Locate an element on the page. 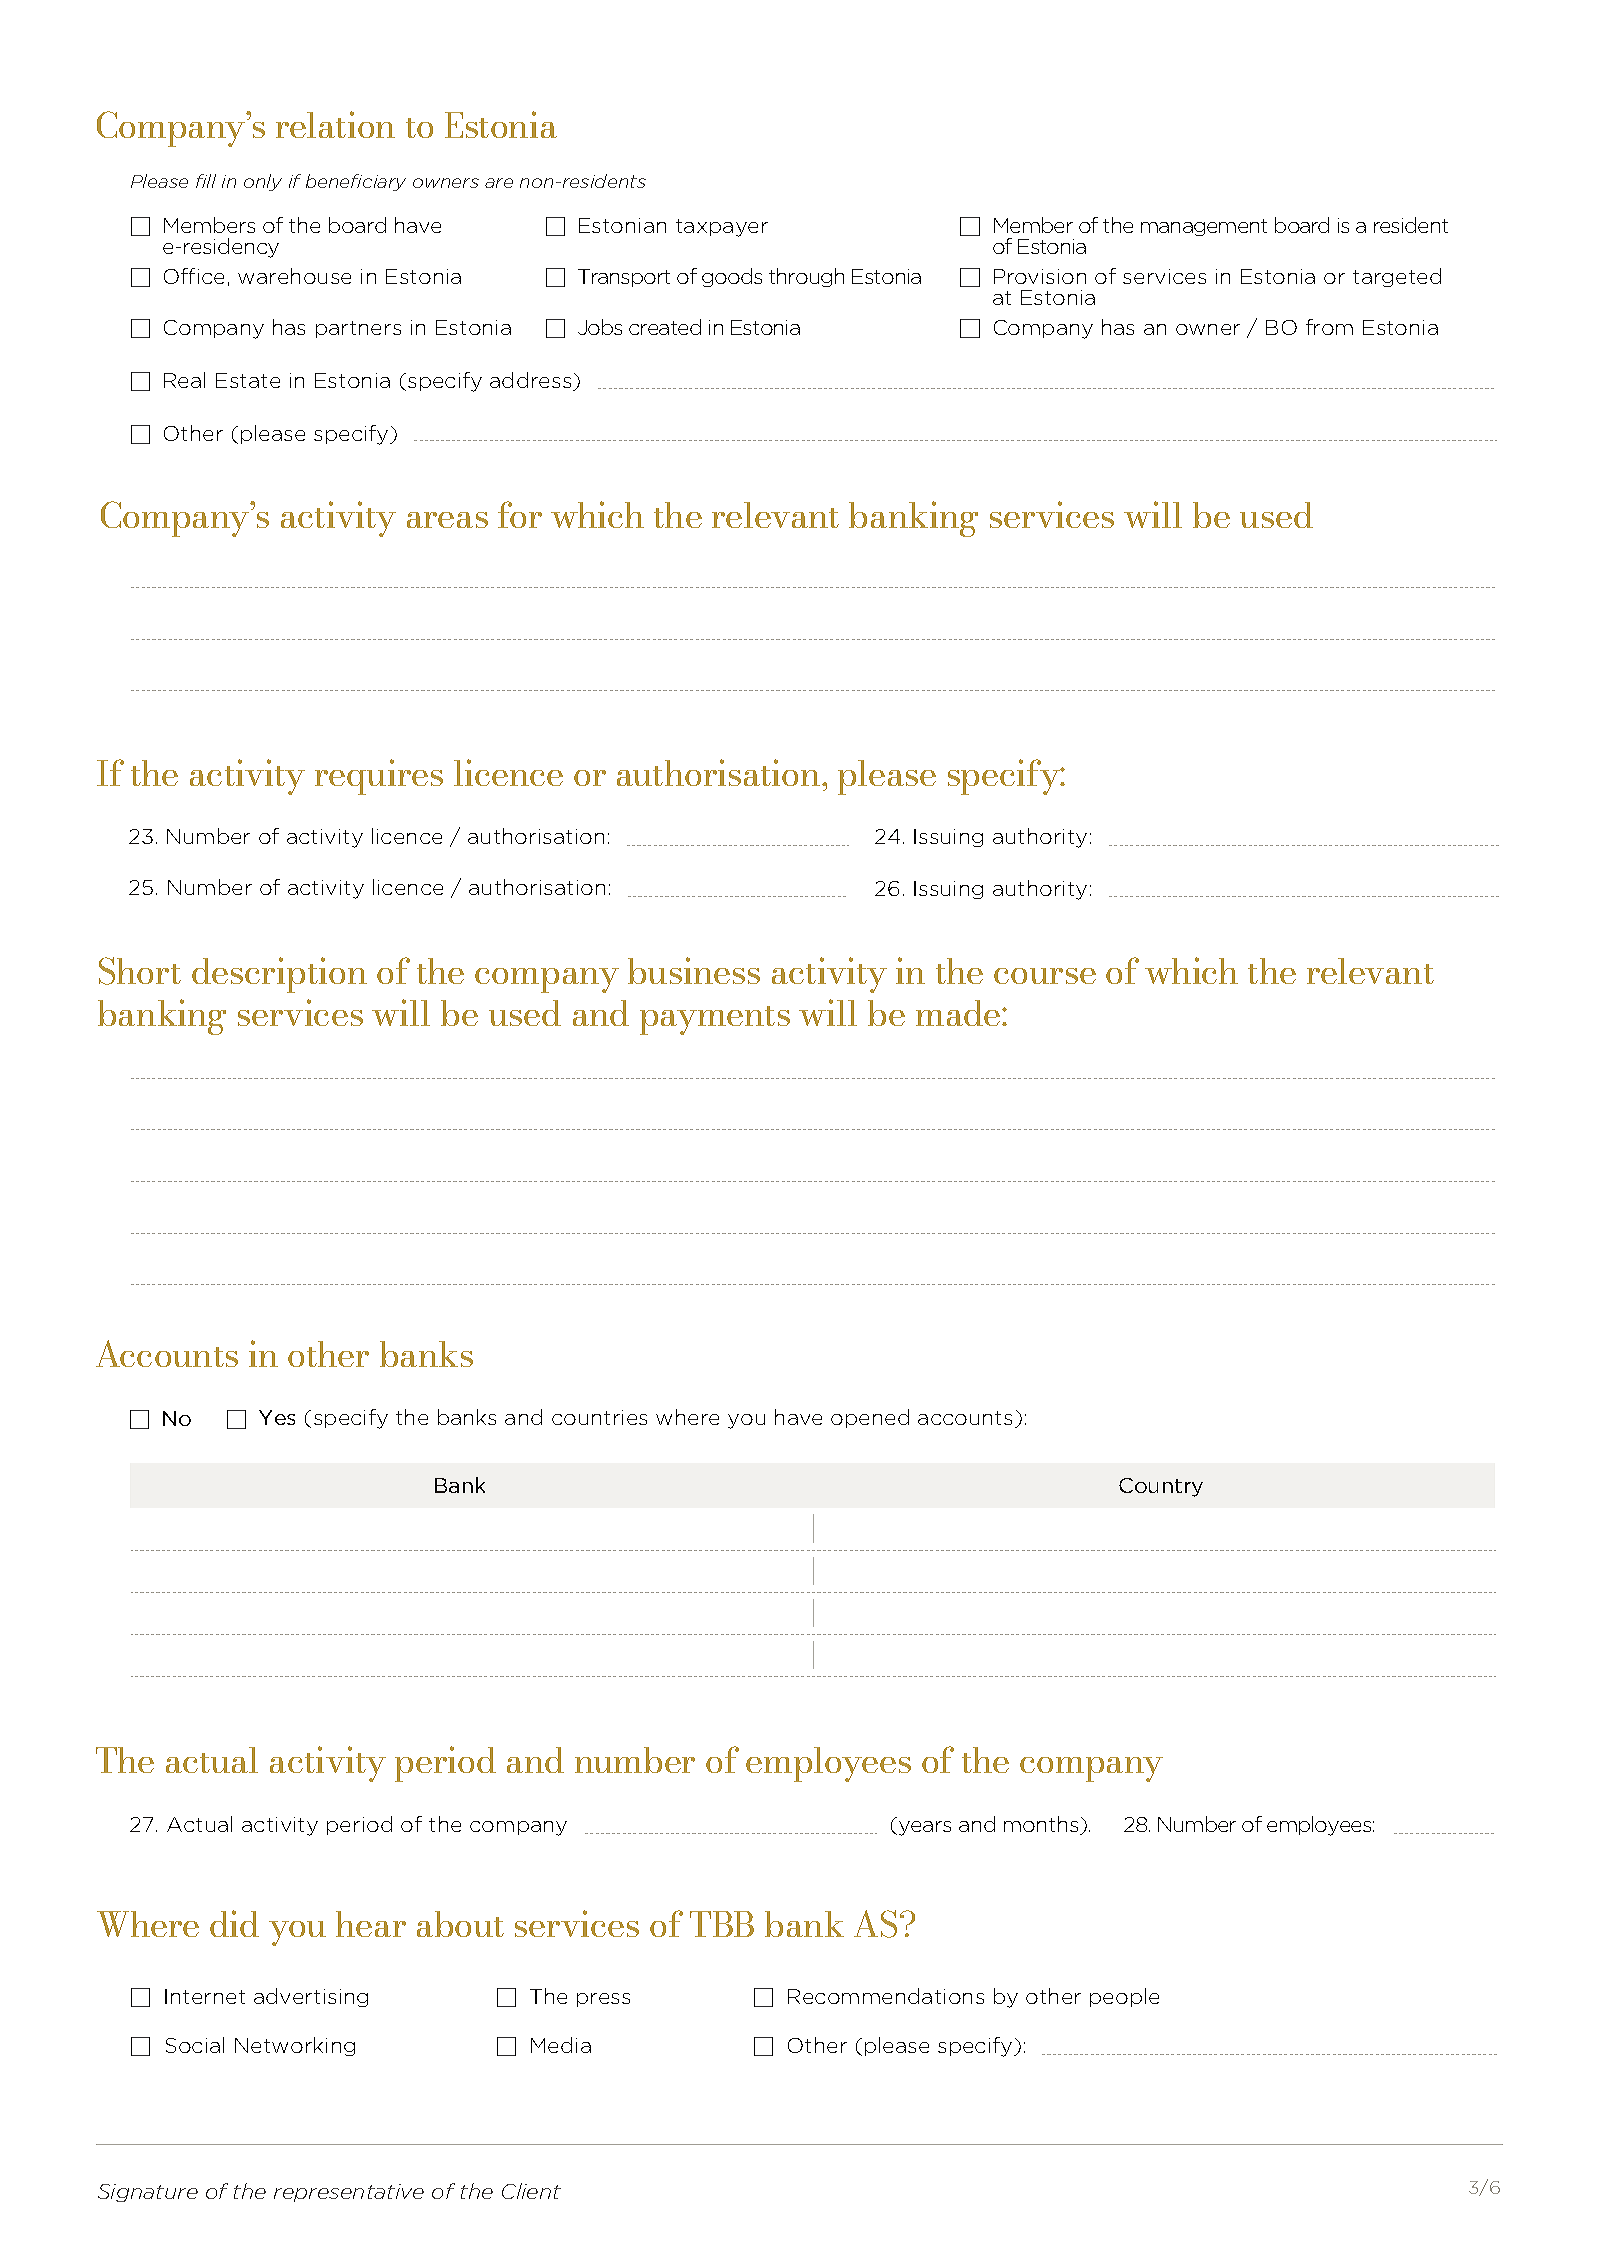 The height and width of the page is (2264, 1601). only is located at coordinates (263, 182).
